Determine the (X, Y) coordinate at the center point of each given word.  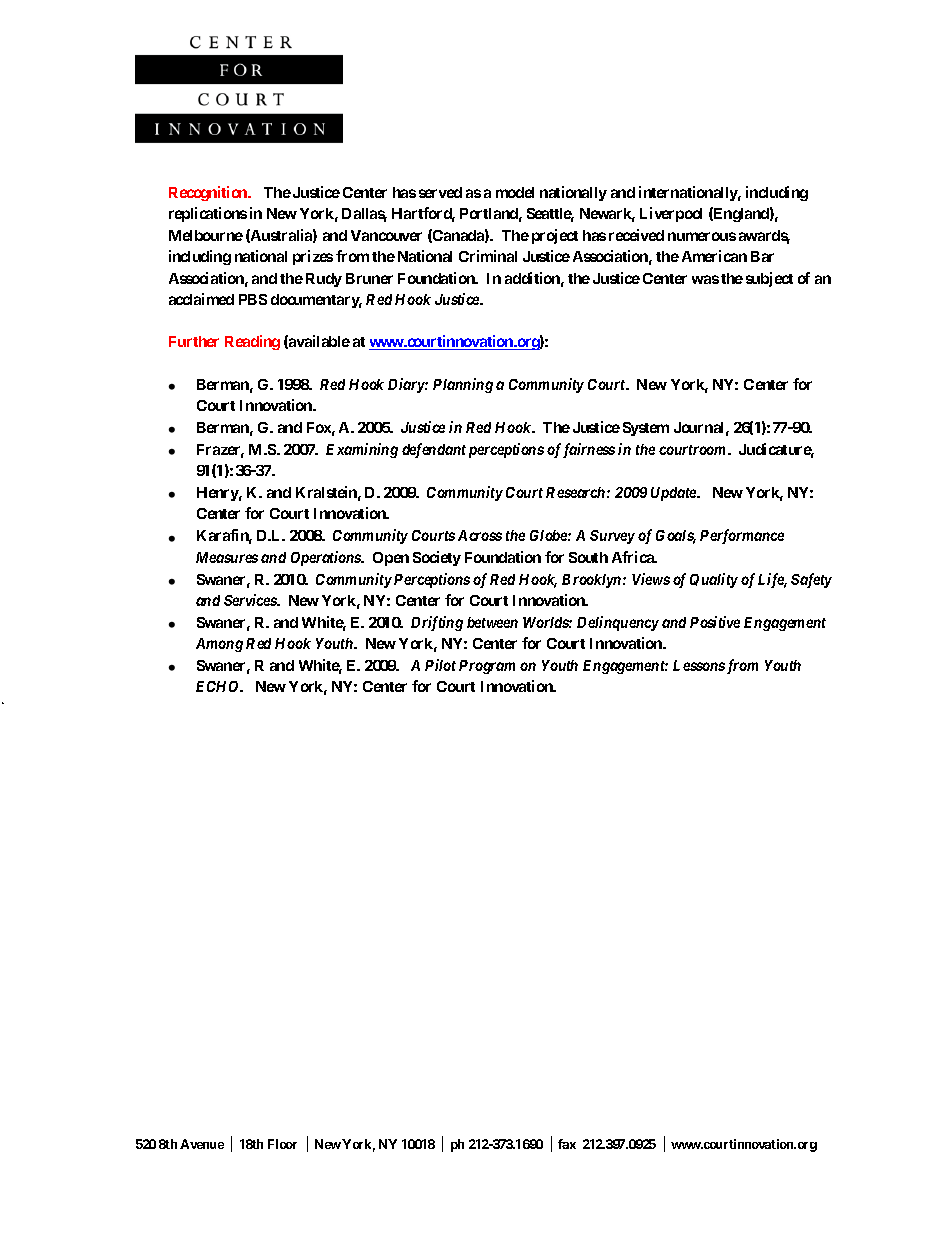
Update (674, 494)
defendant (434, 450)
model (515, 192)
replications (208, 214)
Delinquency (618, 623)
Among (219, 645)
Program (487, 667)
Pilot (440, 665)
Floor (282, 1144)
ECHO (219, 686)
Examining (362, 450)
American (714, 256)
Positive (715, 622)
